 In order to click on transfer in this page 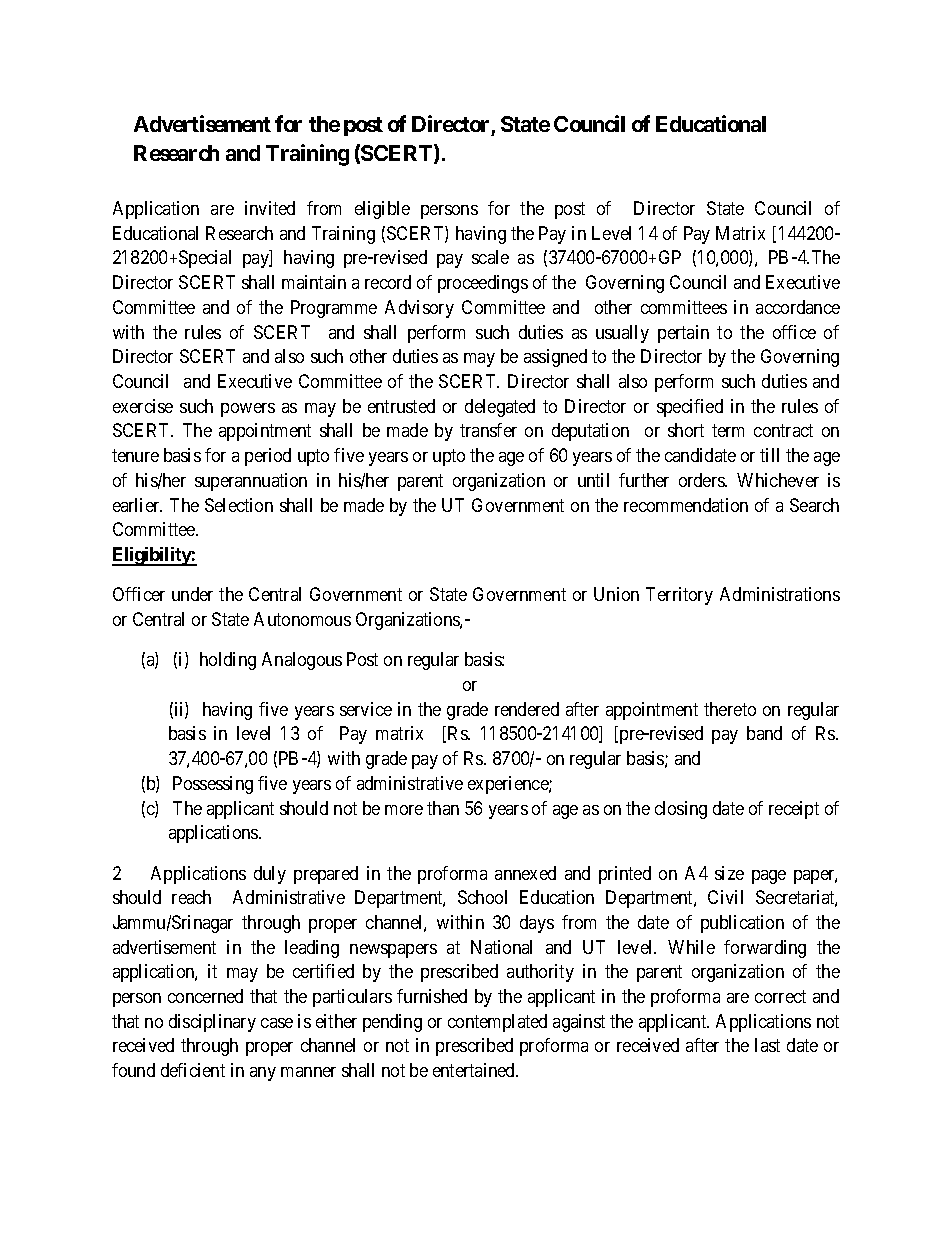, I will do `click(488, 430)`.
